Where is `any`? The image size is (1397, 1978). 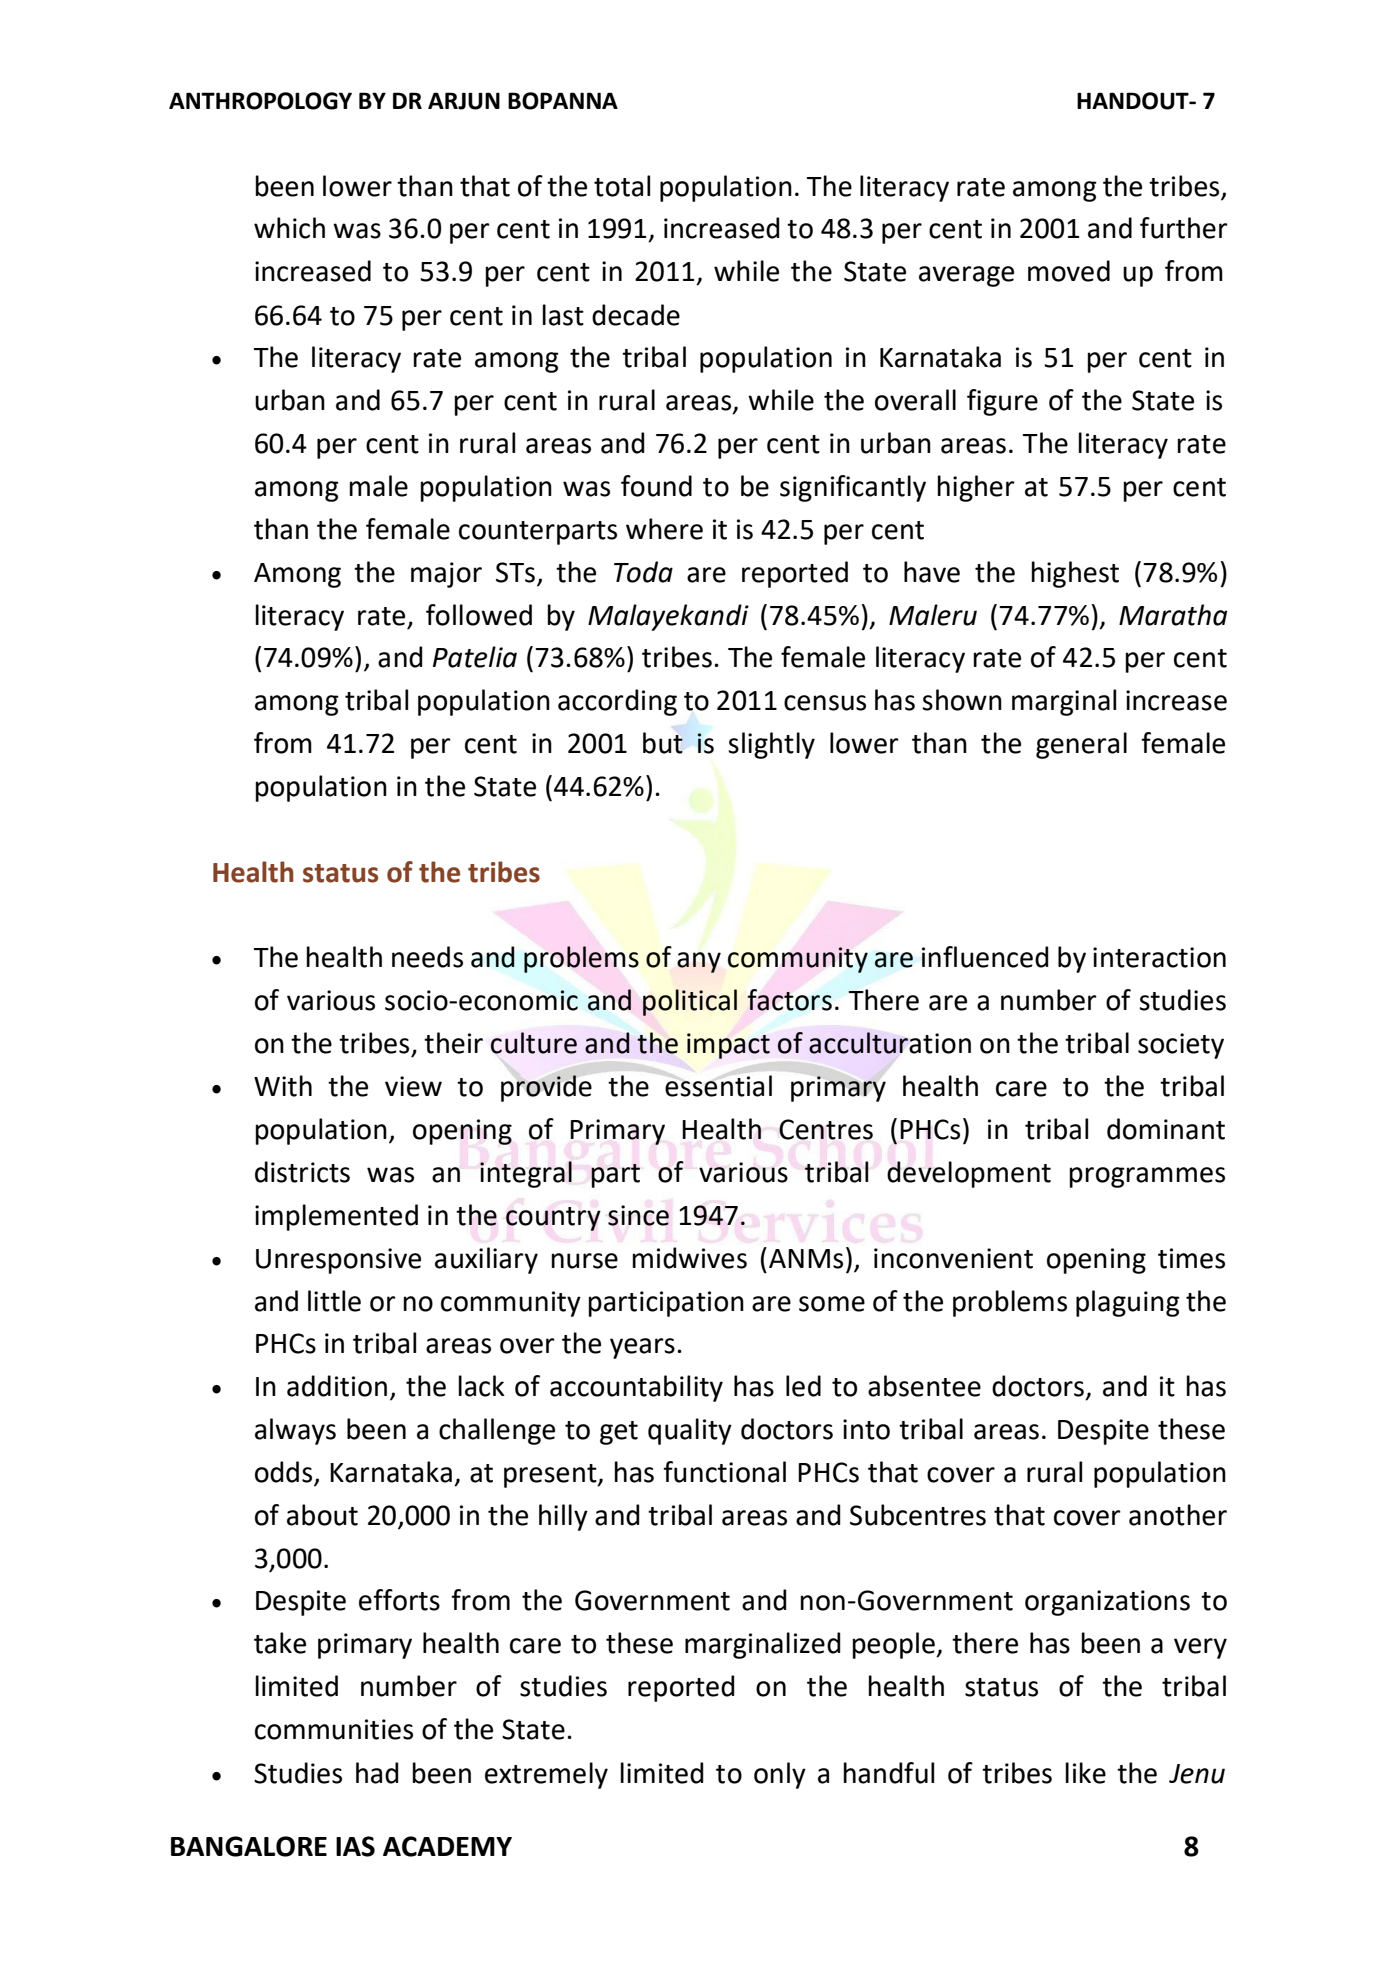 any is located at coordinates (699, 962).
